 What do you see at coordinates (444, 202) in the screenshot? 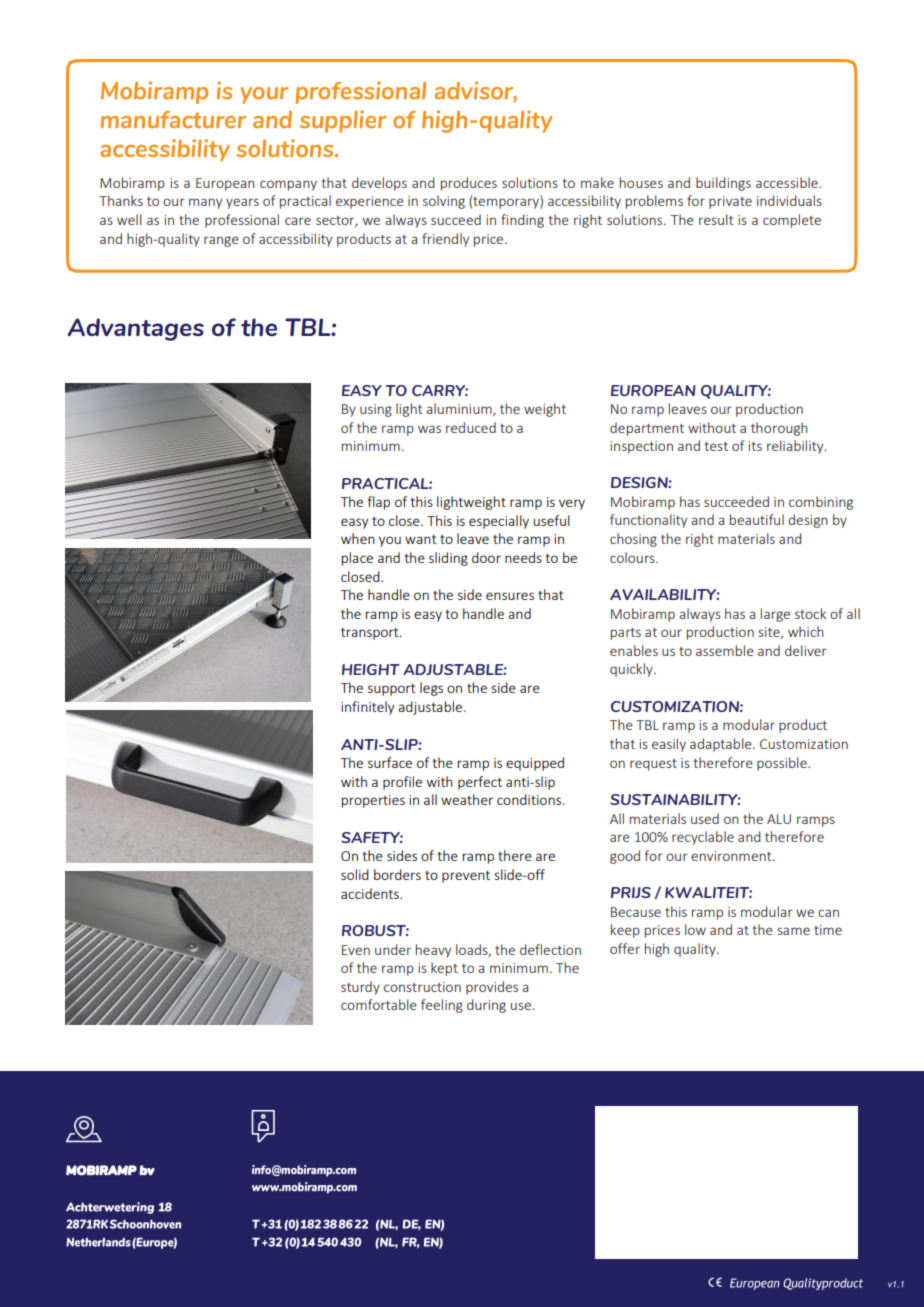
I see `solving` at bounding box center [444, 202].
